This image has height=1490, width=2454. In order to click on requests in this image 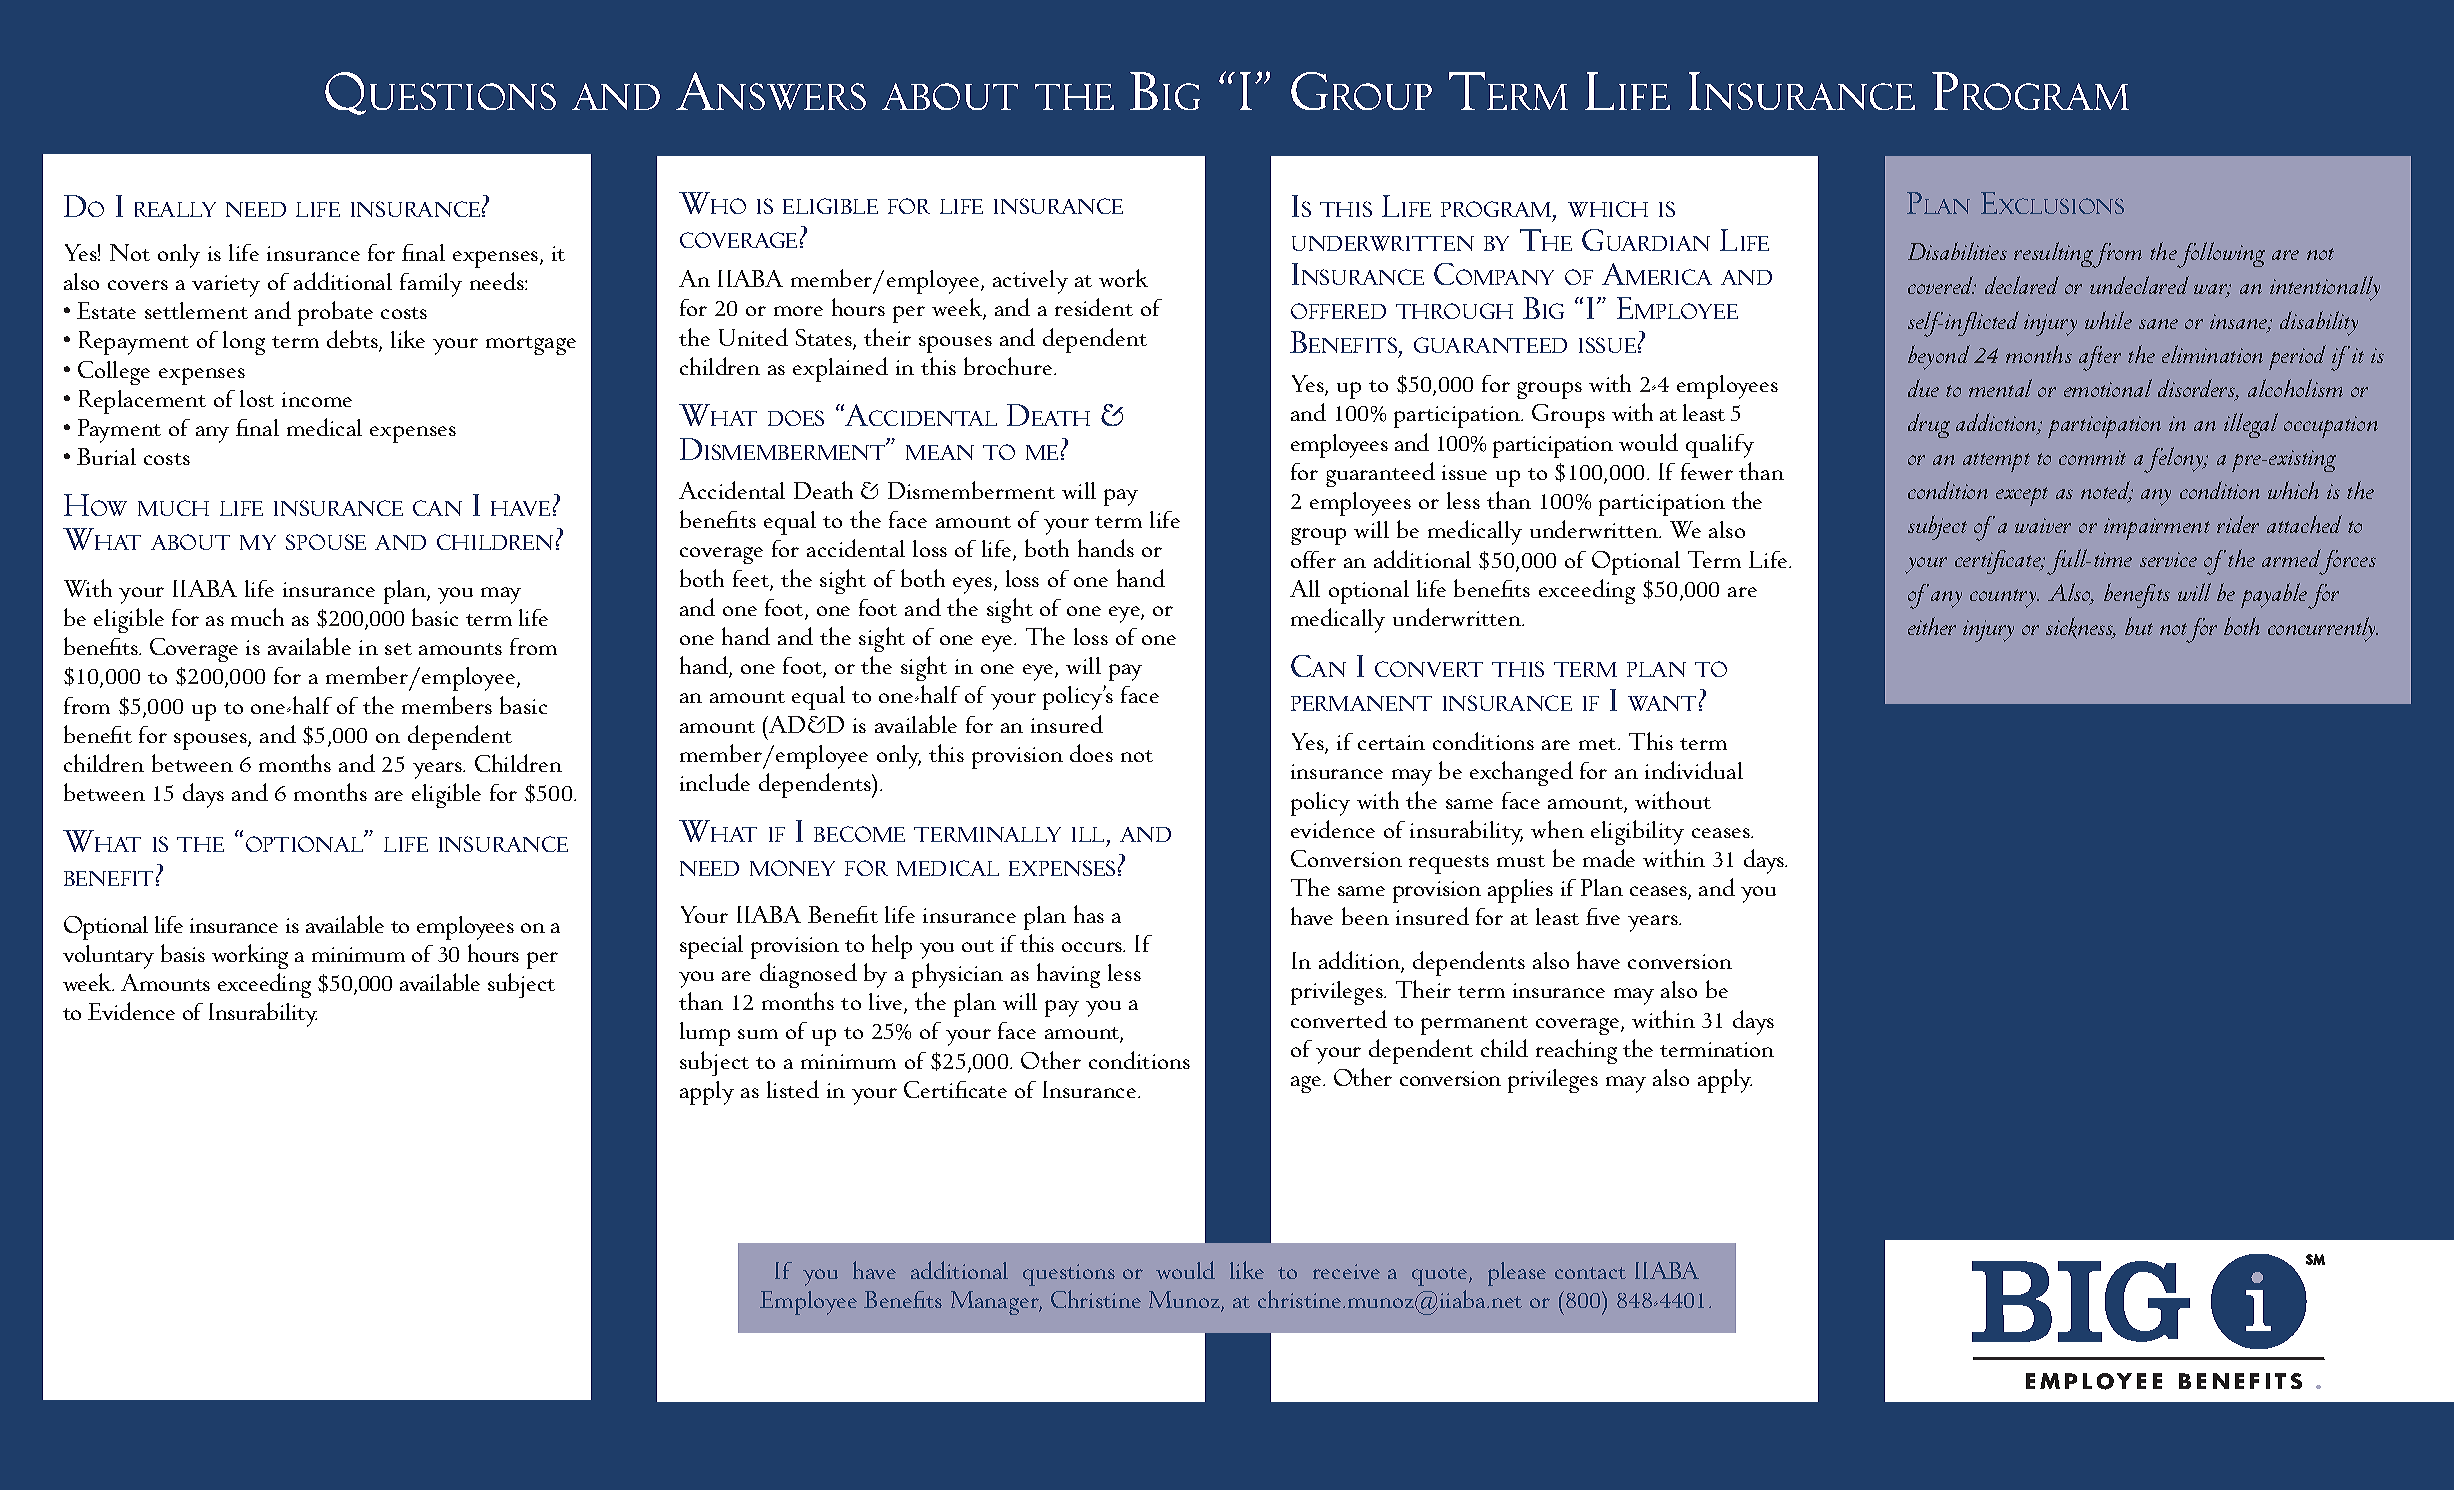, I will do `click(1449, 864)`.
